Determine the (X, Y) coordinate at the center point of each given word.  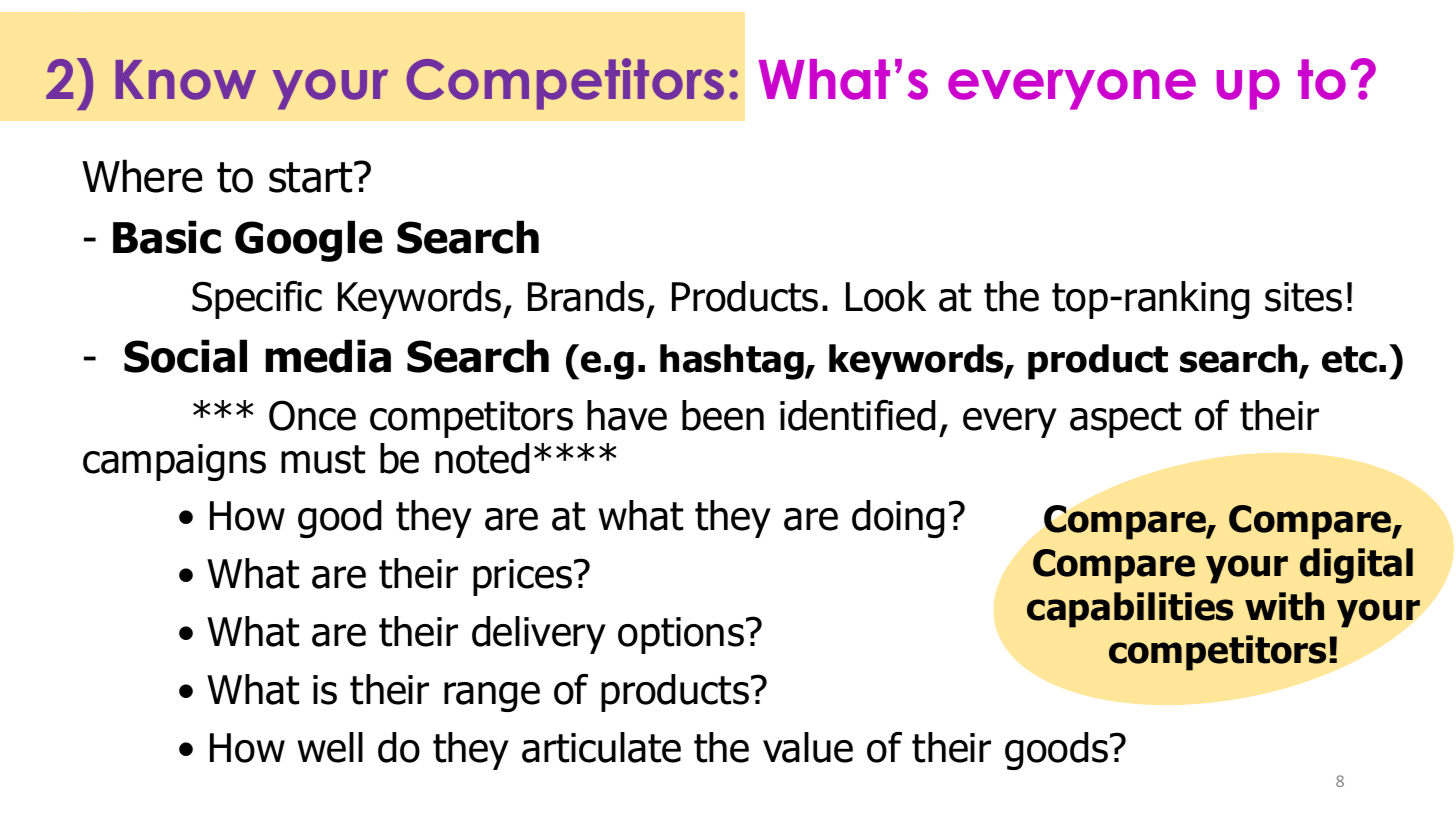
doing (898, 519)
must (323, 459)
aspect (1125, 420)
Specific (257, 300)
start (312, 177)
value (808, 747)
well (330, 747)
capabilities (1130, 610)
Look (886, 296)
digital (1356, 566)
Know (185, 80)
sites (1303, 297)
